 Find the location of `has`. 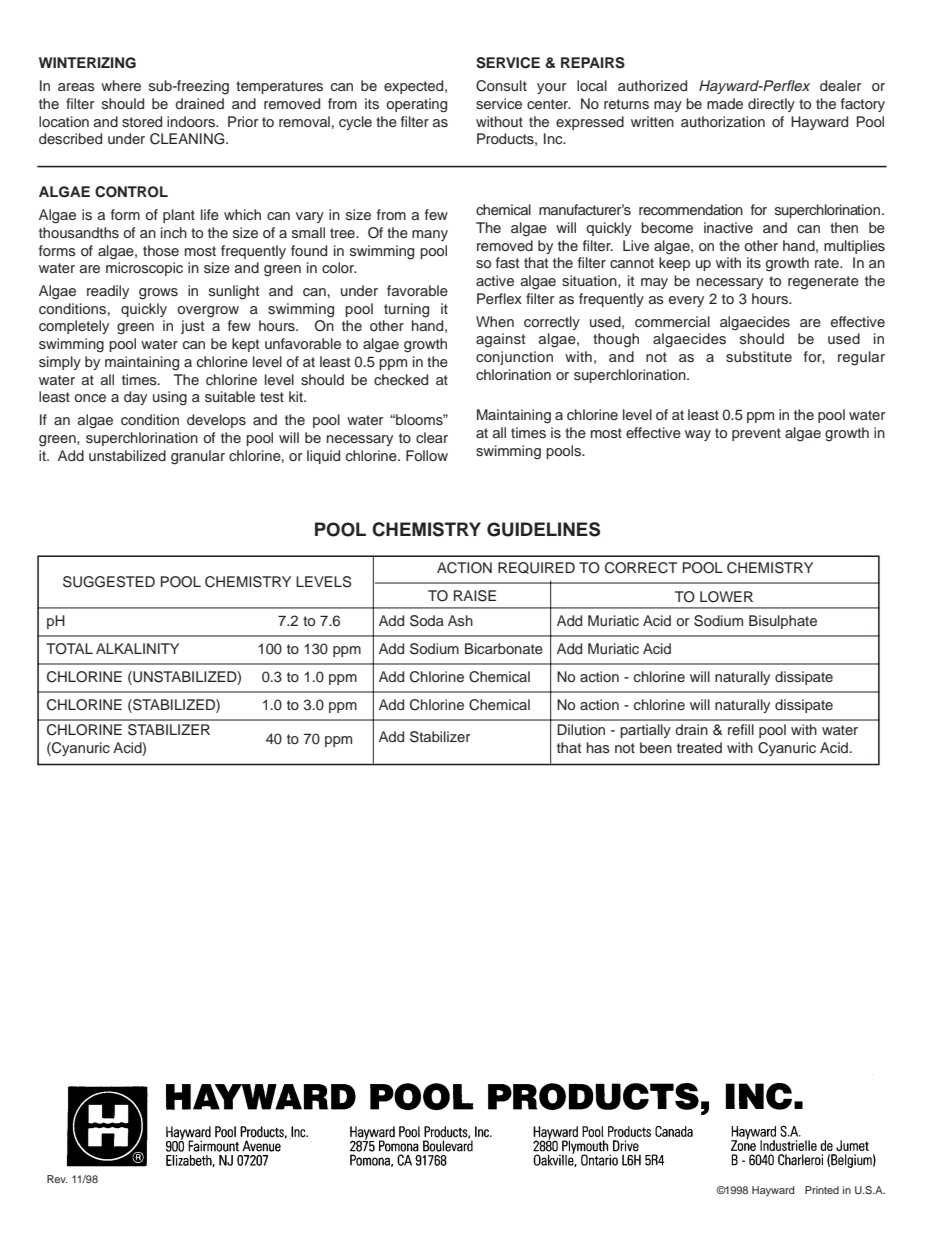

has is located at coordinates (598, 747).
